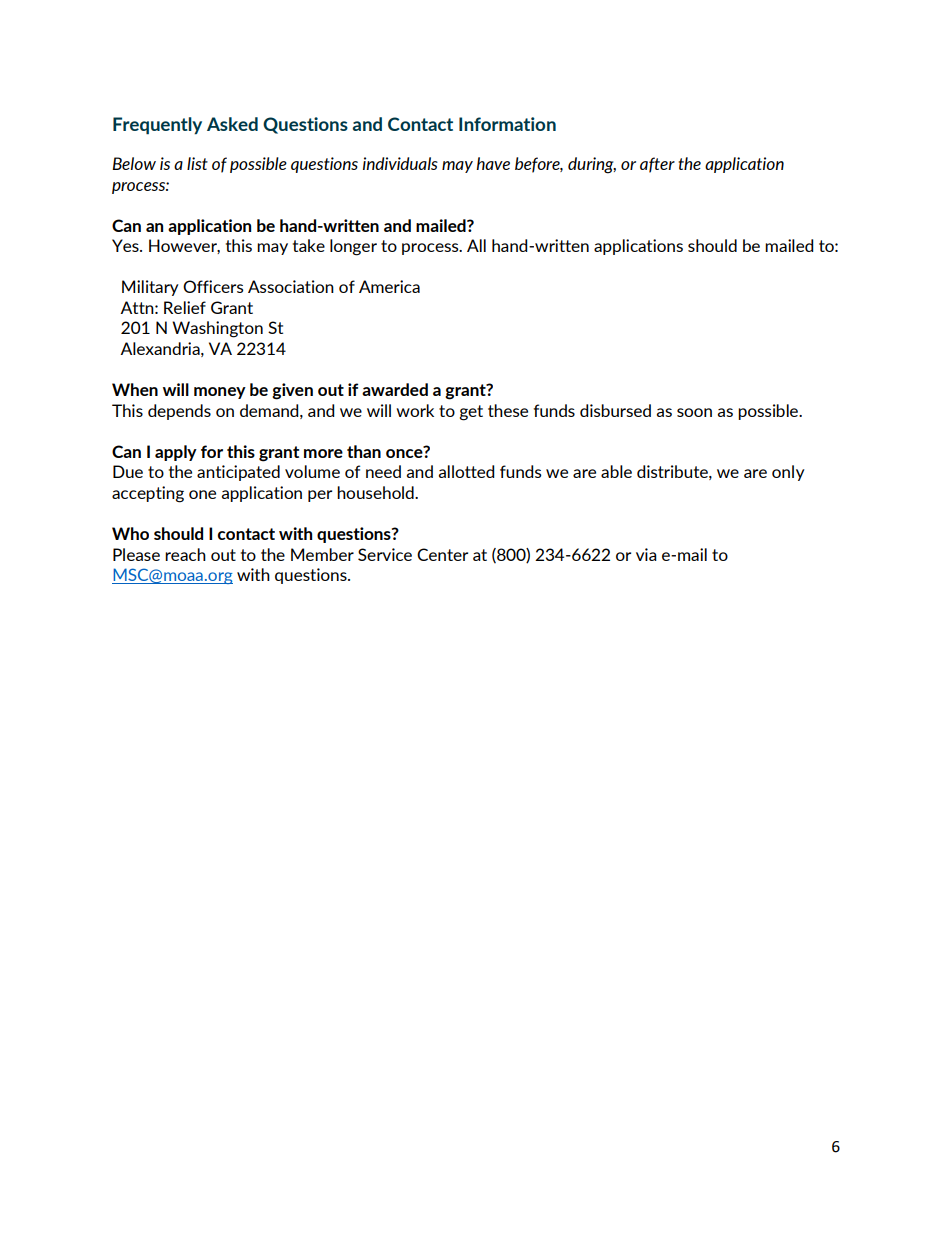  I want to click on after, so click(657, 165).
